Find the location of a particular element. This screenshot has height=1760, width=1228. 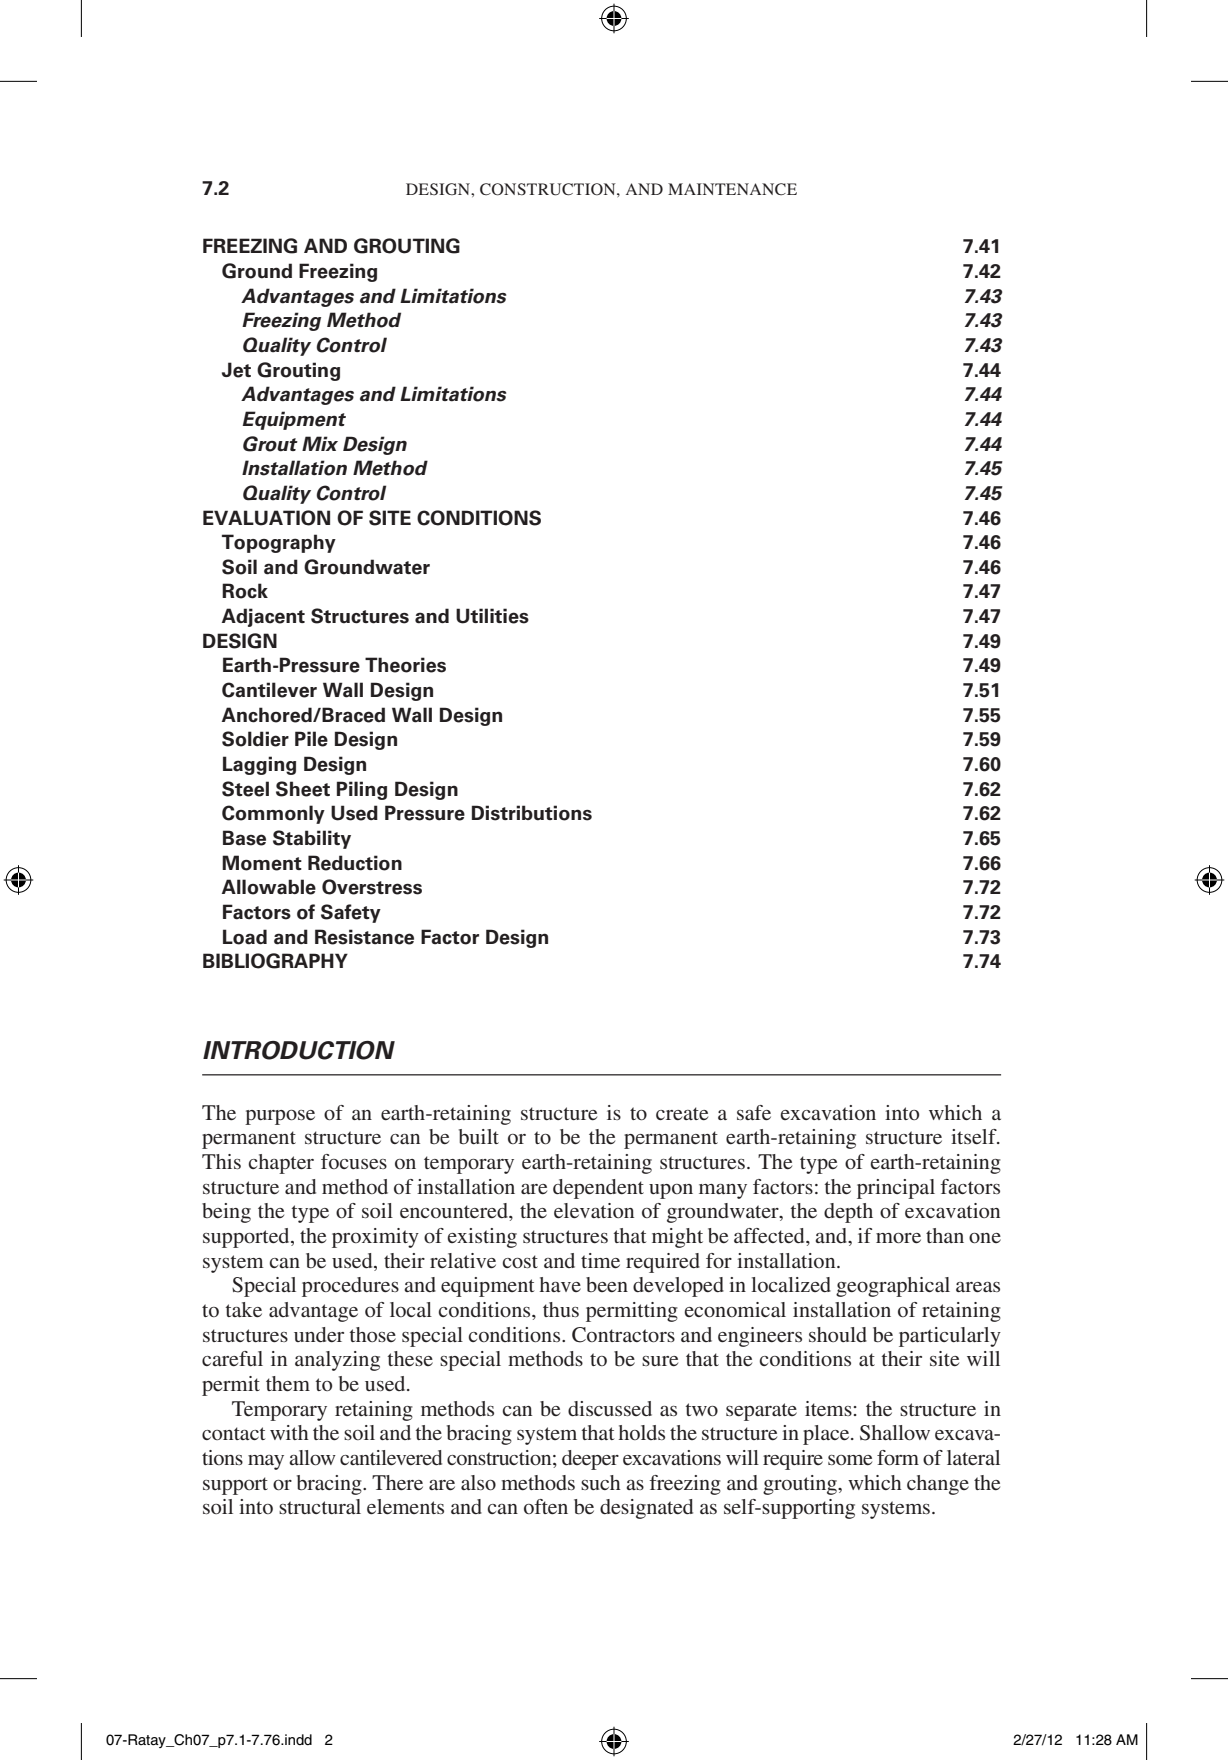

Utilities is located at coordinates (492, 616).
